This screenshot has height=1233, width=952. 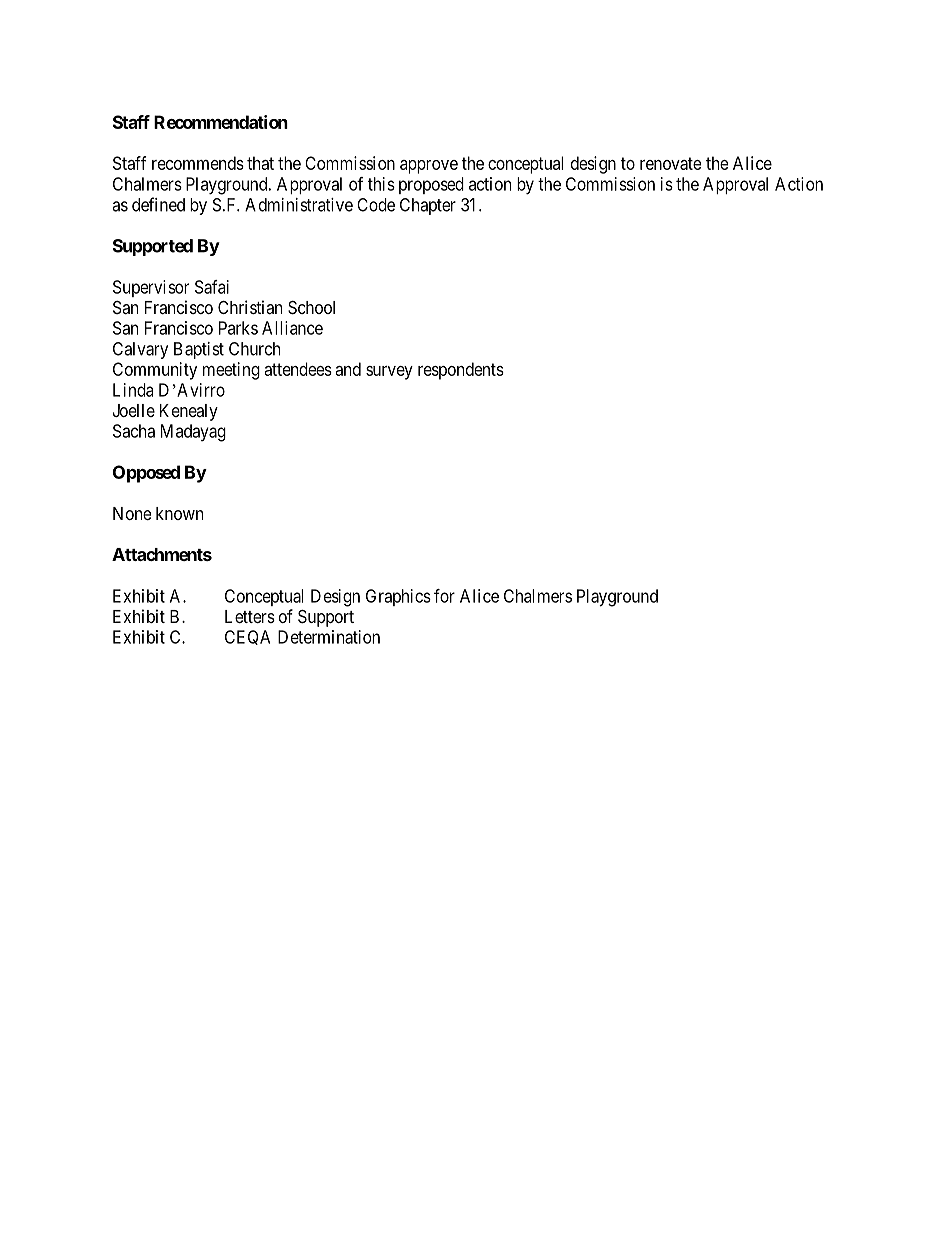 I want to click on renovate, so click(x=671, y=163).
